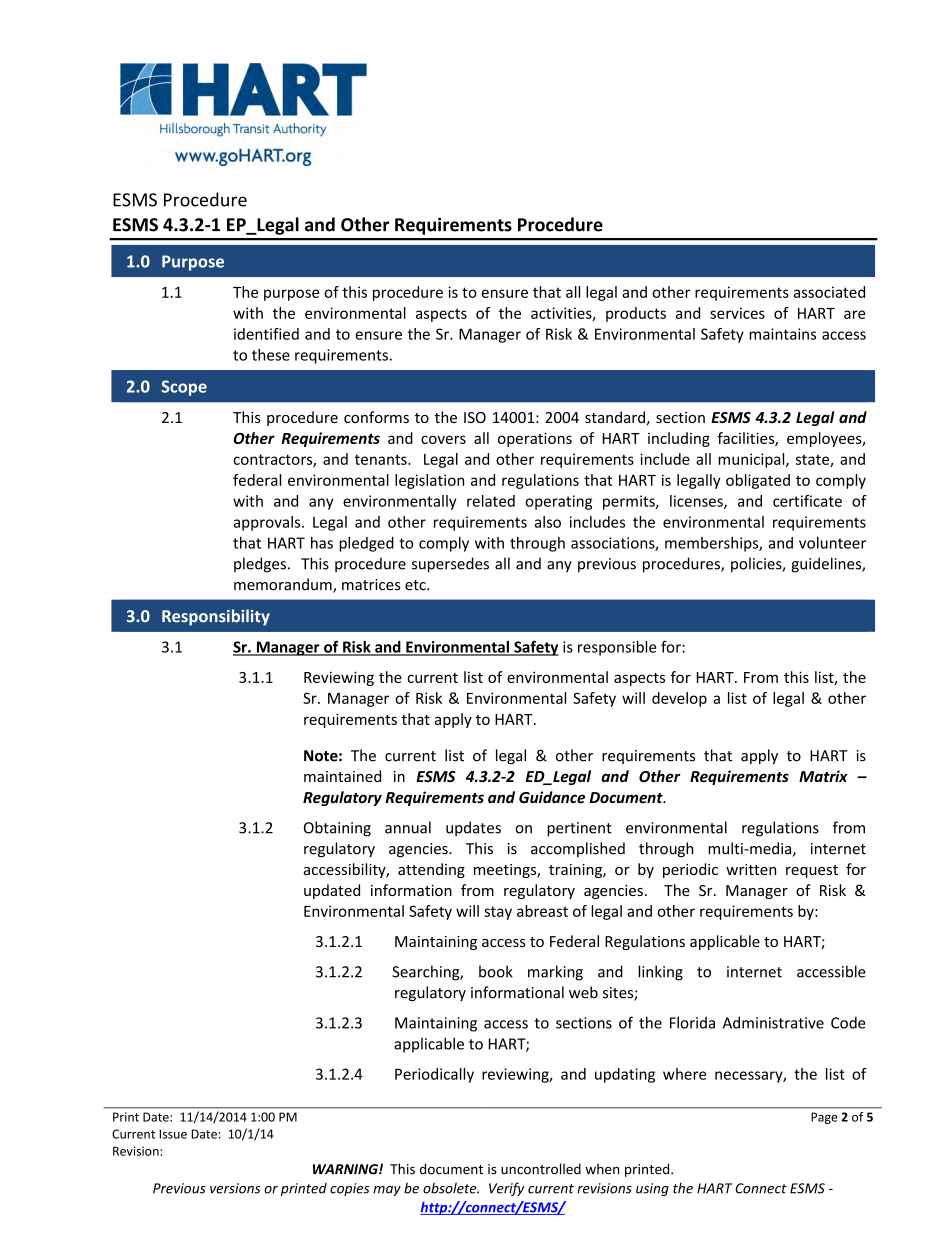 The height and width of the page is (1233, 952). I want to click on uncontrolled, so click(541, 1169).
